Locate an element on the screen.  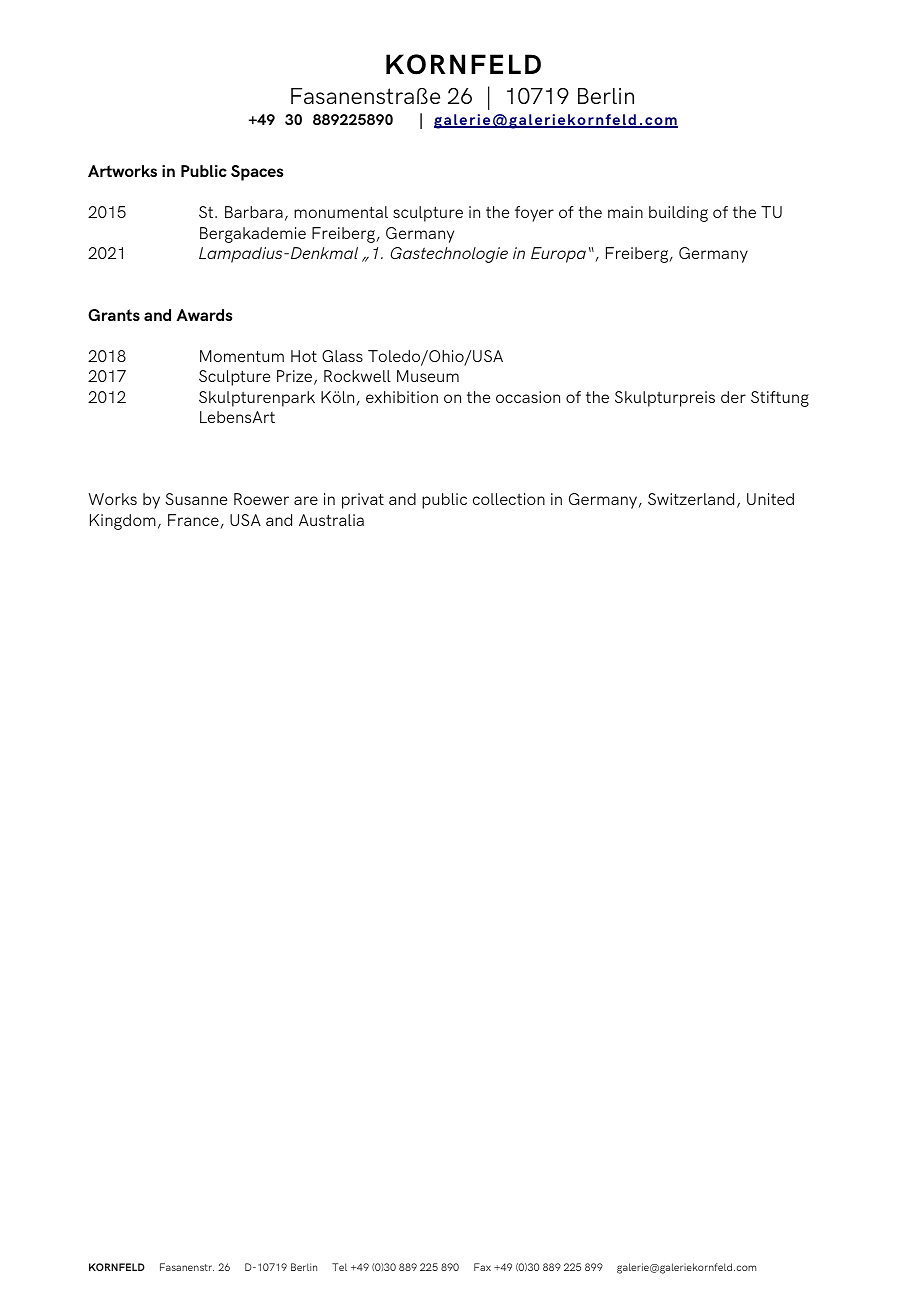
United is located at coordinates (770, 499).
